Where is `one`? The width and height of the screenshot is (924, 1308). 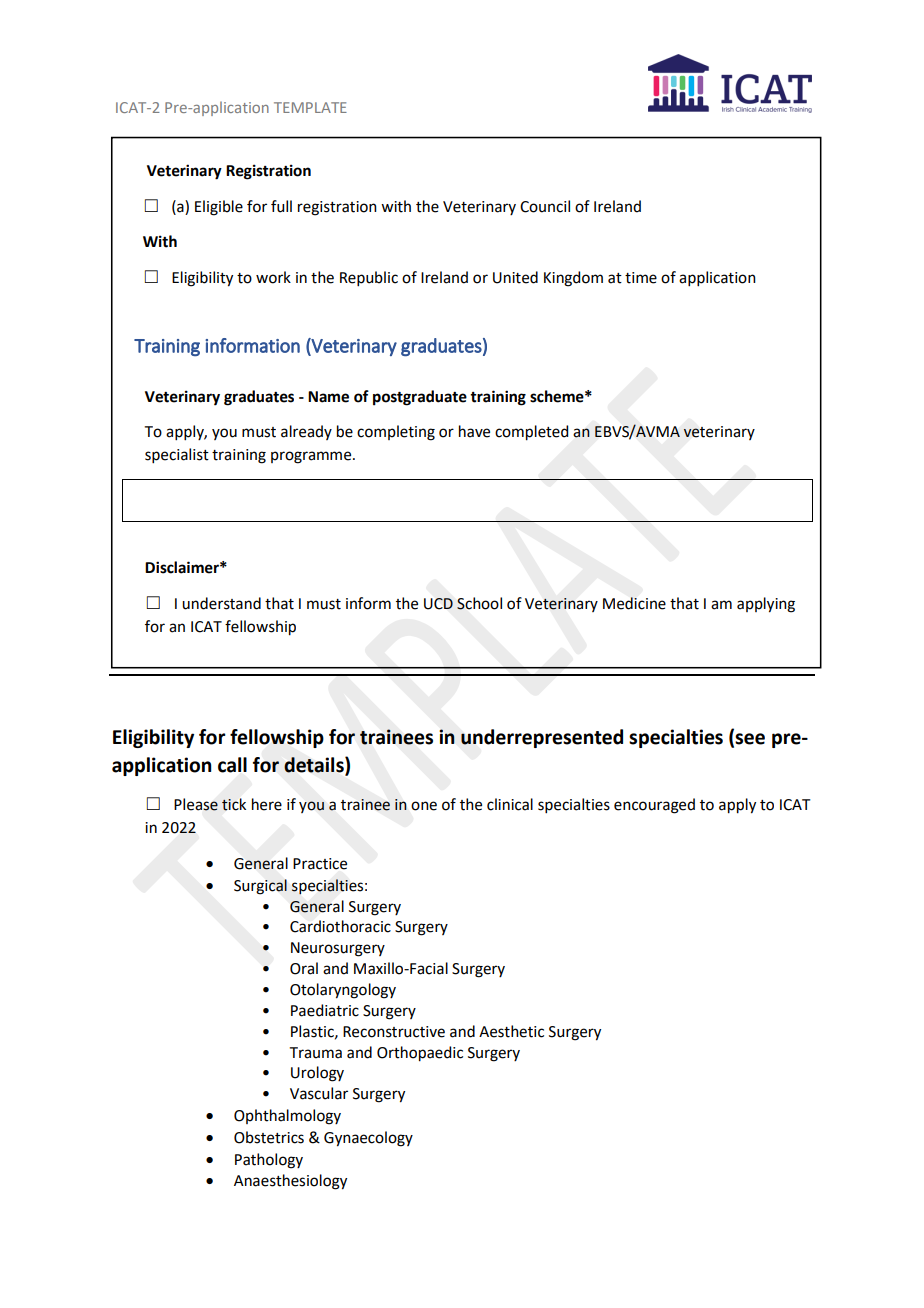
one is located at coordinates (424, 806).
